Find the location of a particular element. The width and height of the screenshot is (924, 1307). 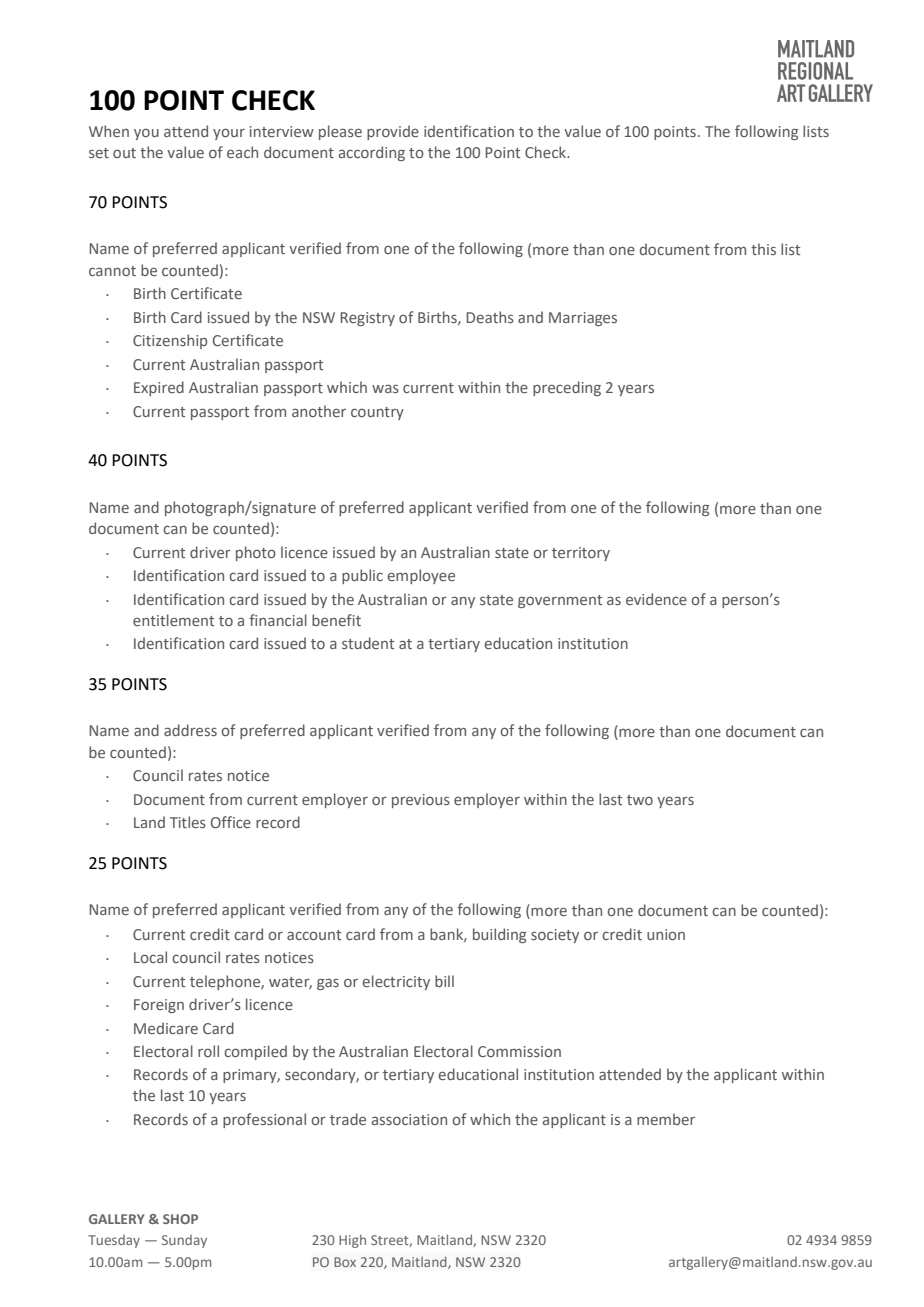

this is located at coordinates (763, 249).
